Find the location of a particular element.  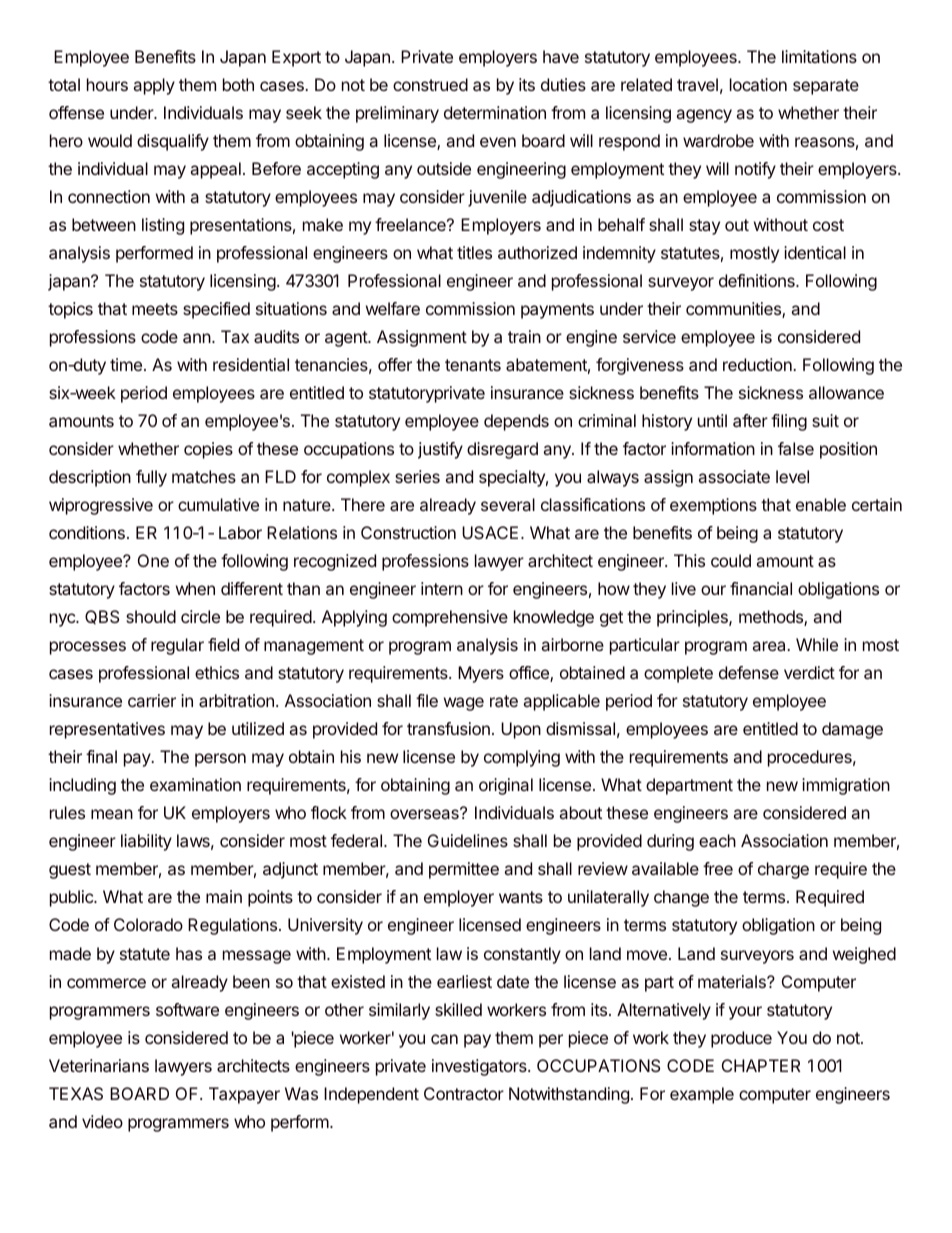

Guidelines is located at coordinates (468, 840).
